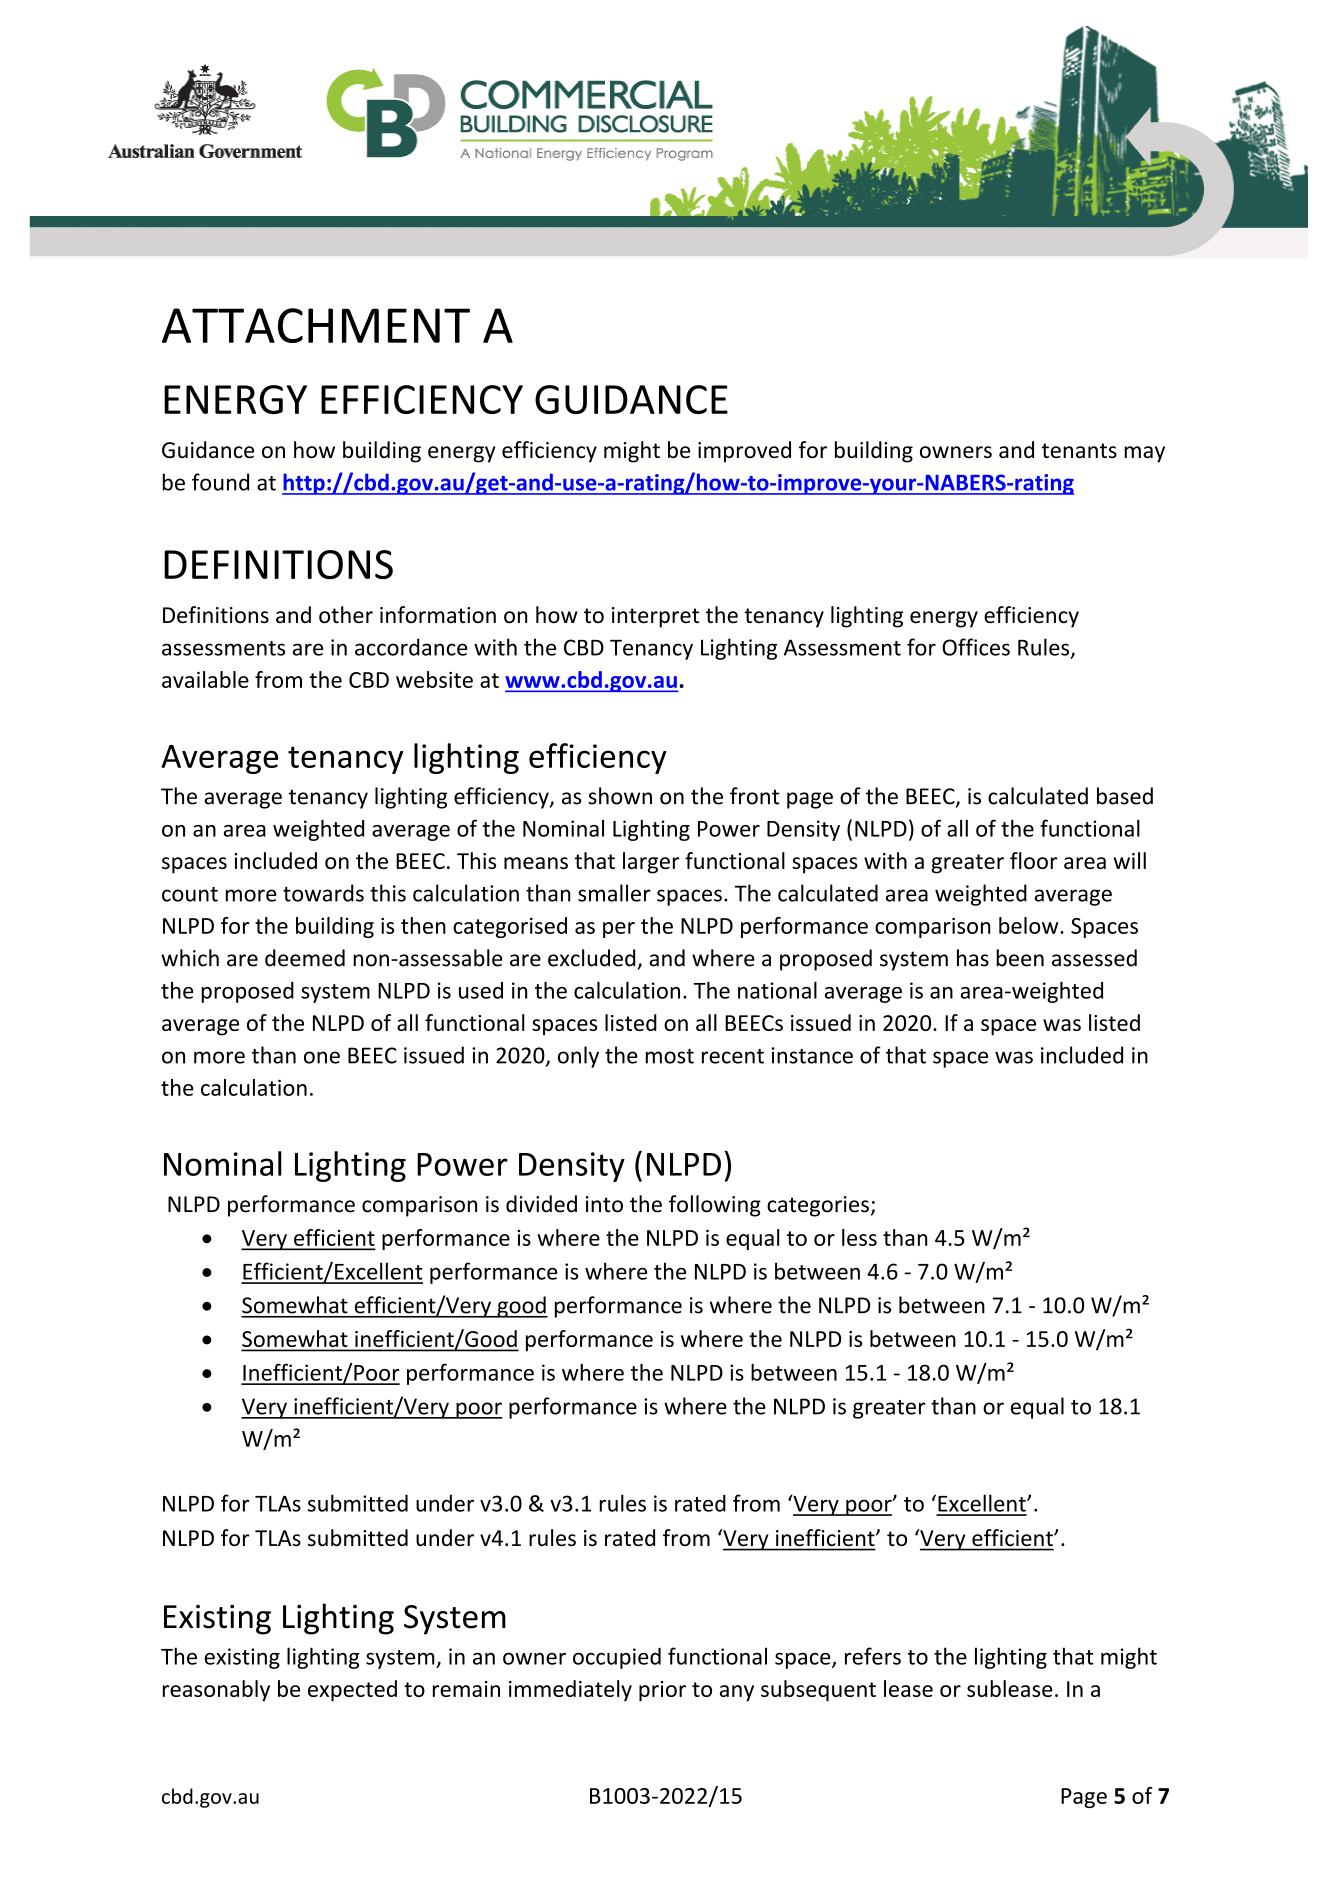 The width and height of the screenshot is (1331, 1882). I want to click on less, so click(859, 1237).
